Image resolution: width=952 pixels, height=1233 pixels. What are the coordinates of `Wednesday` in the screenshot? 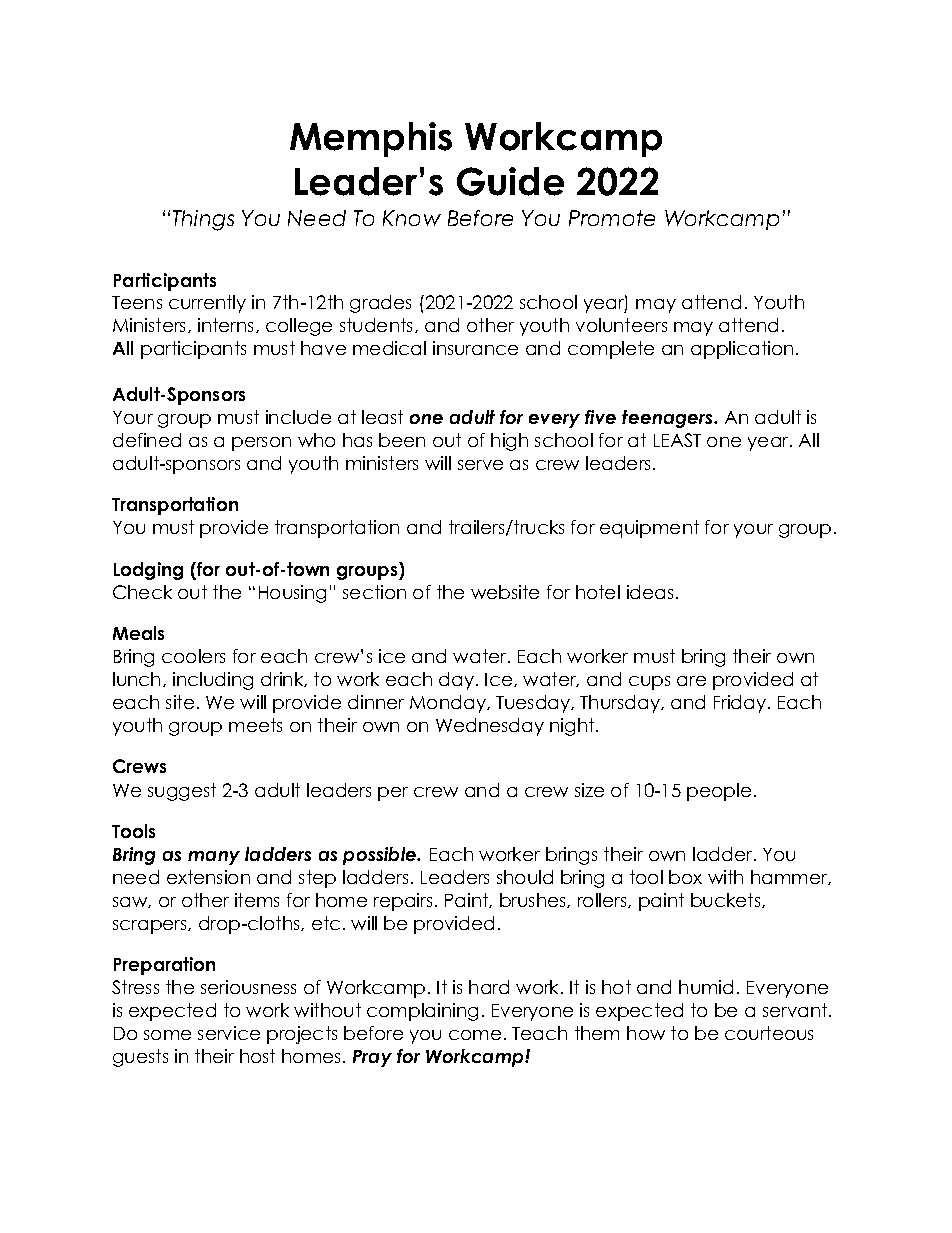 It's located at (490, 727).
